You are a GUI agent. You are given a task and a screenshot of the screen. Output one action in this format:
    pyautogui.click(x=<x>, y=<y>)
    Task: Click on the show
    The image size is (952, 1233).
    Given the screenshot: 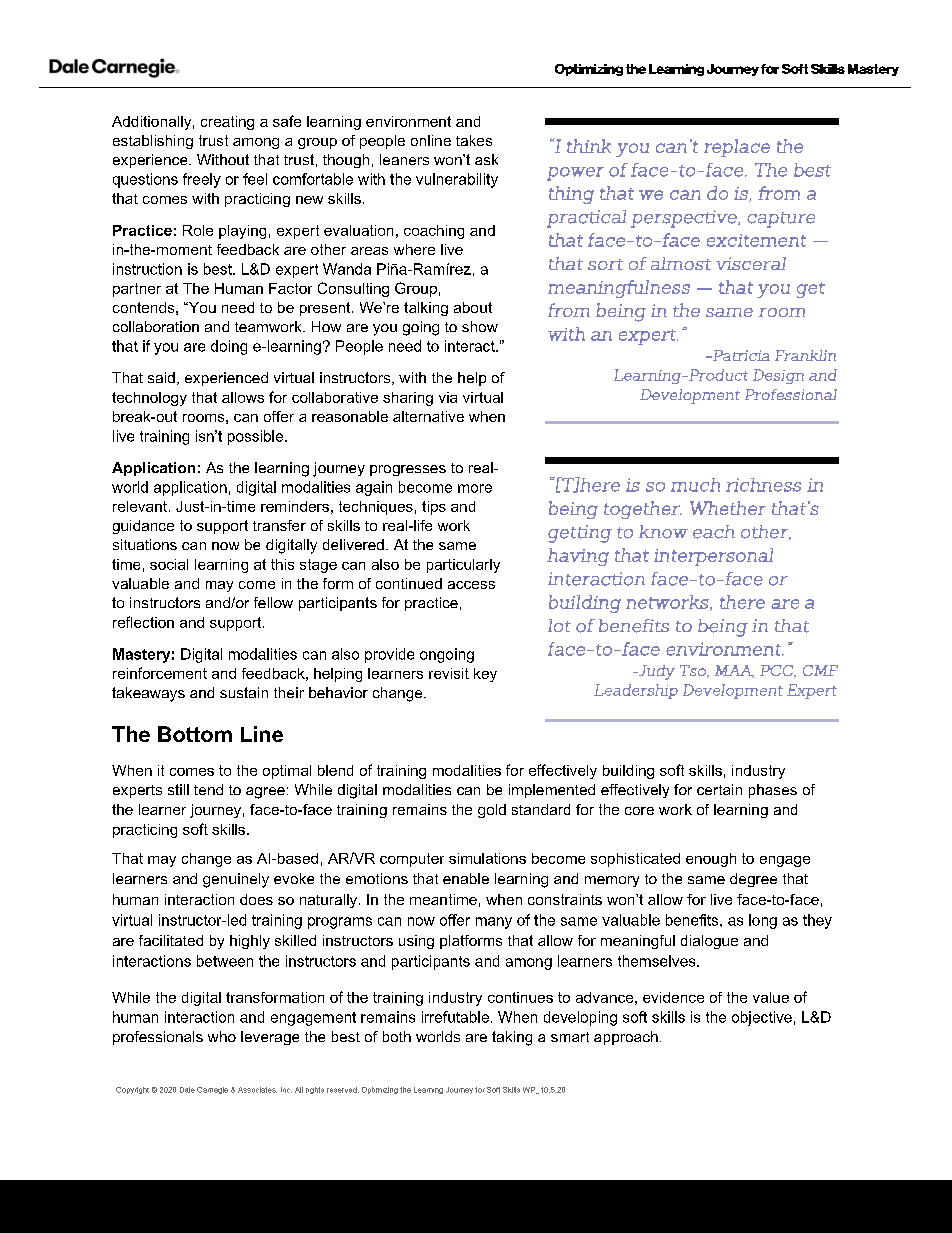 What is the action you would take?
    pyautogui.click(x=480, y=326)
